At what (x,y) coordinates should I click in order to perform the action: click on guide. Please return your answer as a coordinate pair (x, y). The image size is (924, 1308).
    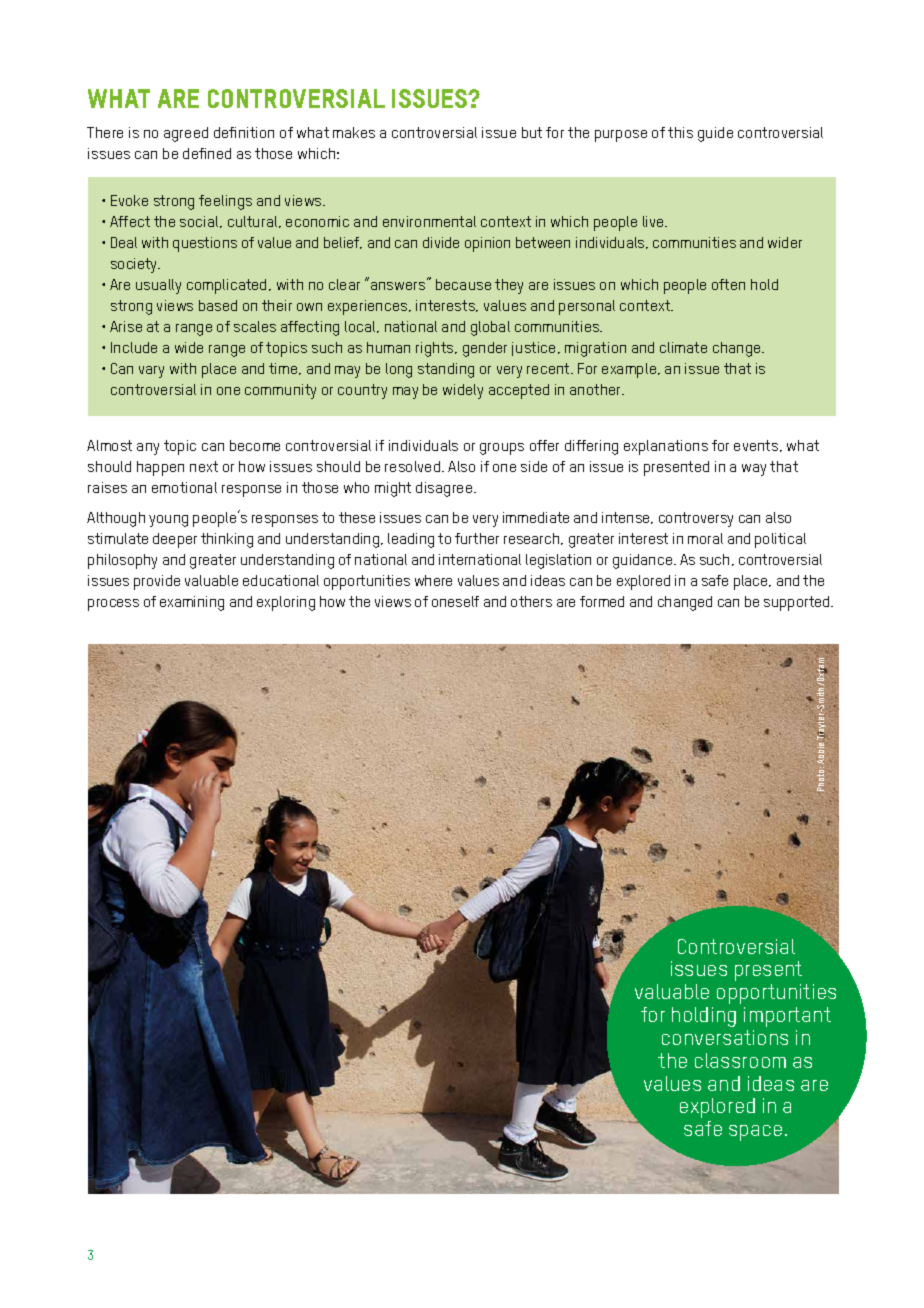
    Looking at the image, I should click on (715, 134).
